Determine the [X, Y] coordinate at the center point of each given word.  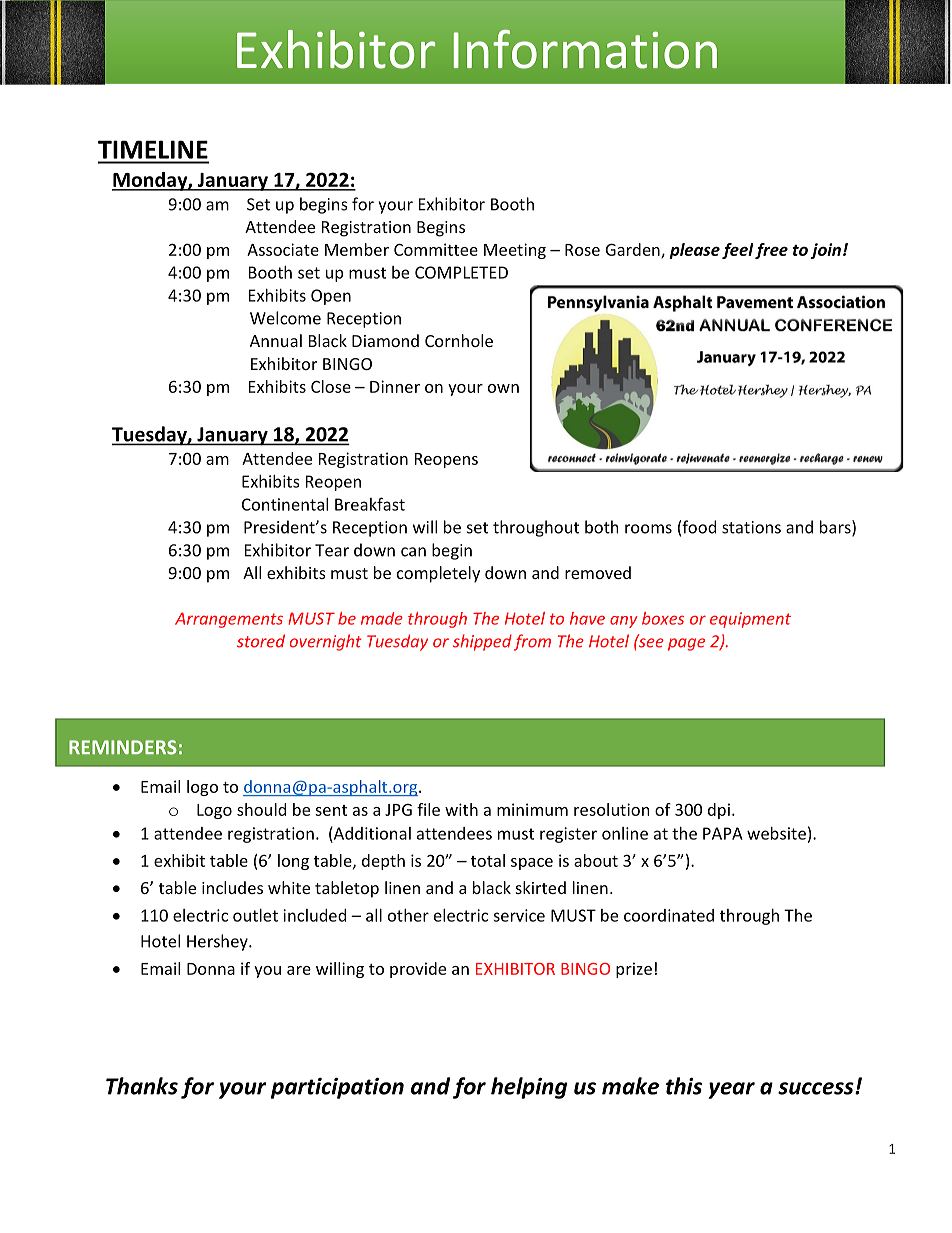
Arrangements [229, 620]
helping [529, 1088]
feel [738, 251]
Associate [283, 249]
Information [585, 49]
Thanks [142, 1086]
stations [751, 527]
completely [438, 574]
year [731, 1090]
